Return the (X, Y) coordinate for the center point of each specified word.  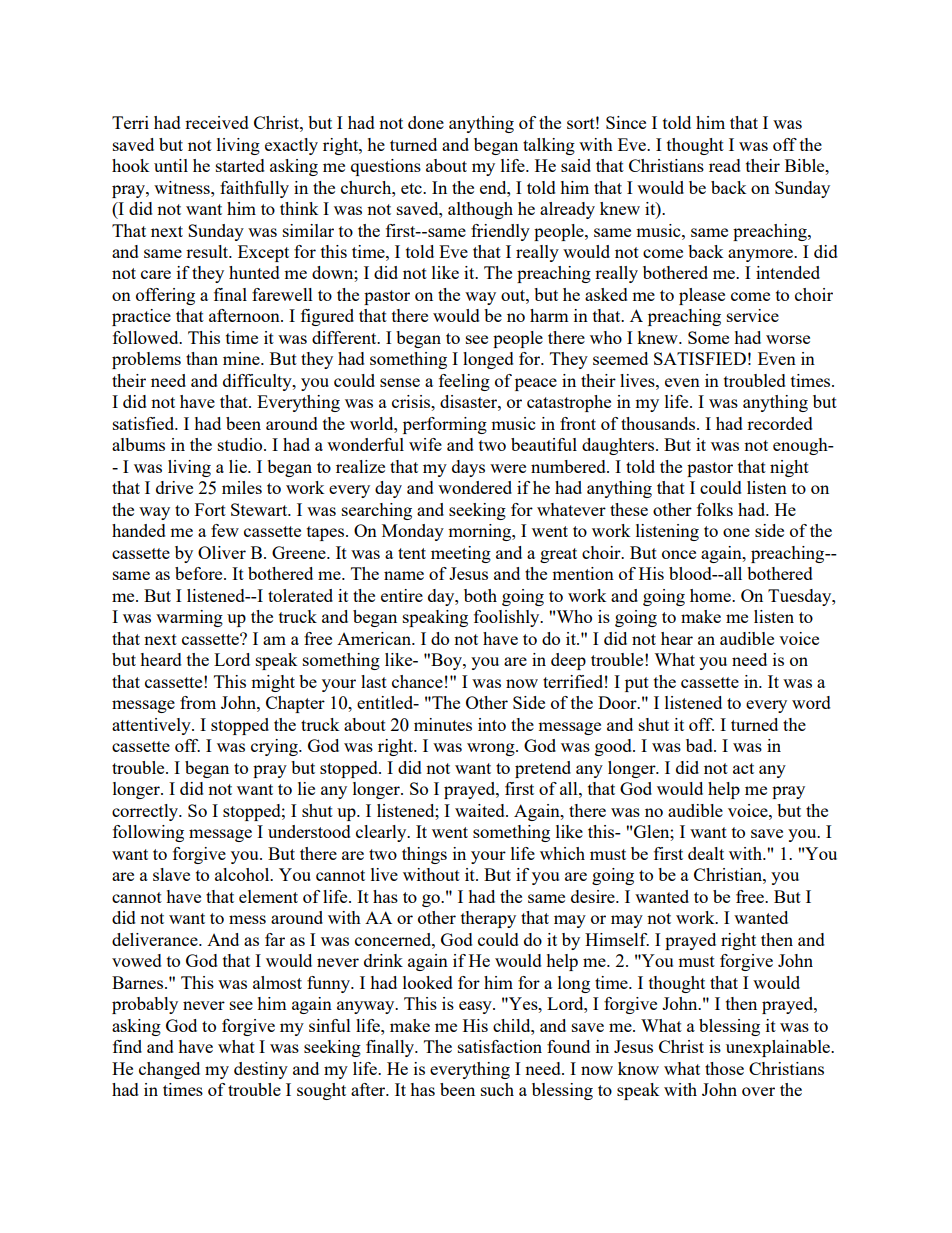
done (426, 122)
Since (626, 122)
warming (189, 618)
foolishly (508, 618)
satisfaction (500, 1046)
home (711, 595)
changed (169, 1070)
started (240, 165)
